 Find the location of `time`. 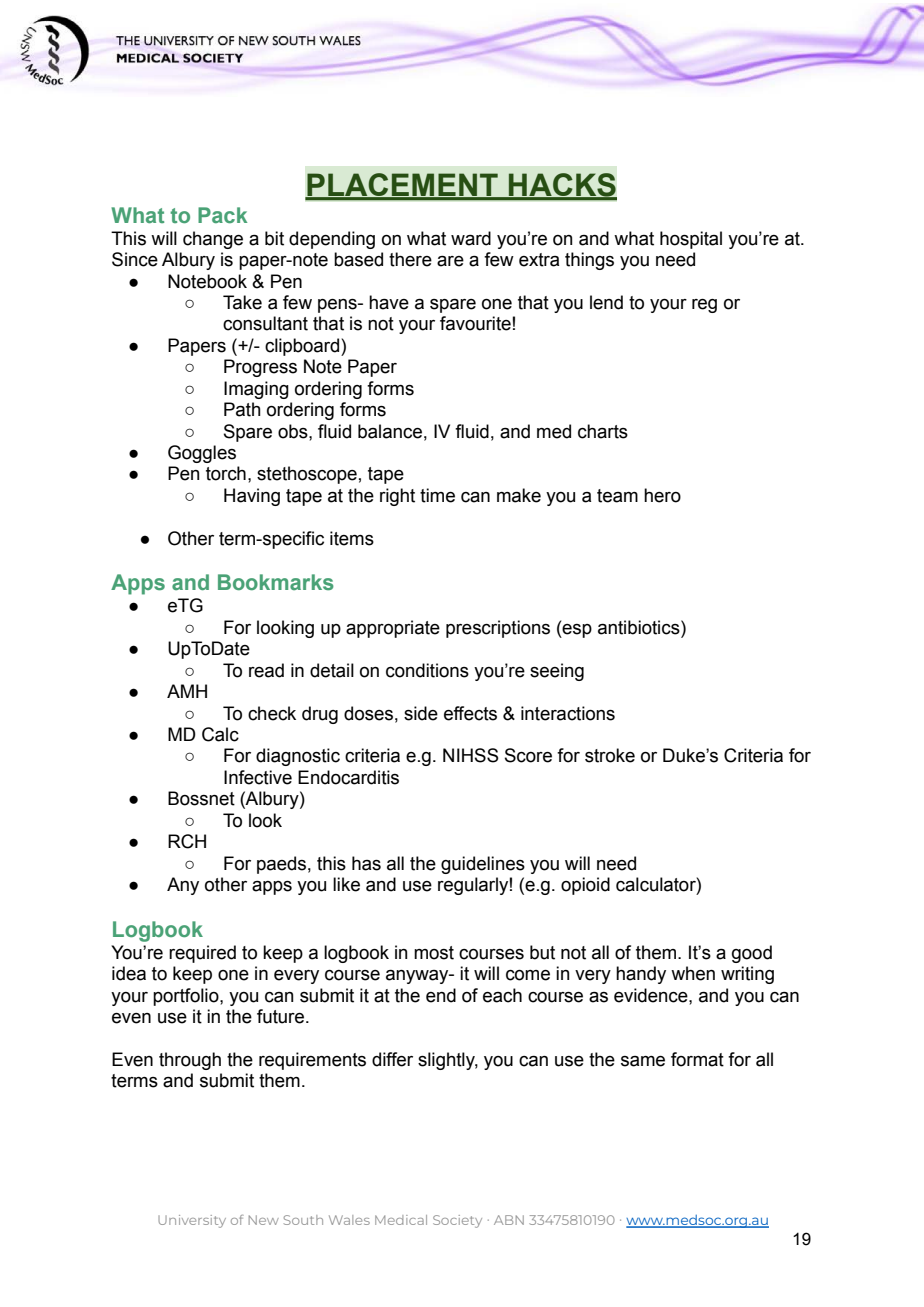

time is located at coordinates (437, 495).
